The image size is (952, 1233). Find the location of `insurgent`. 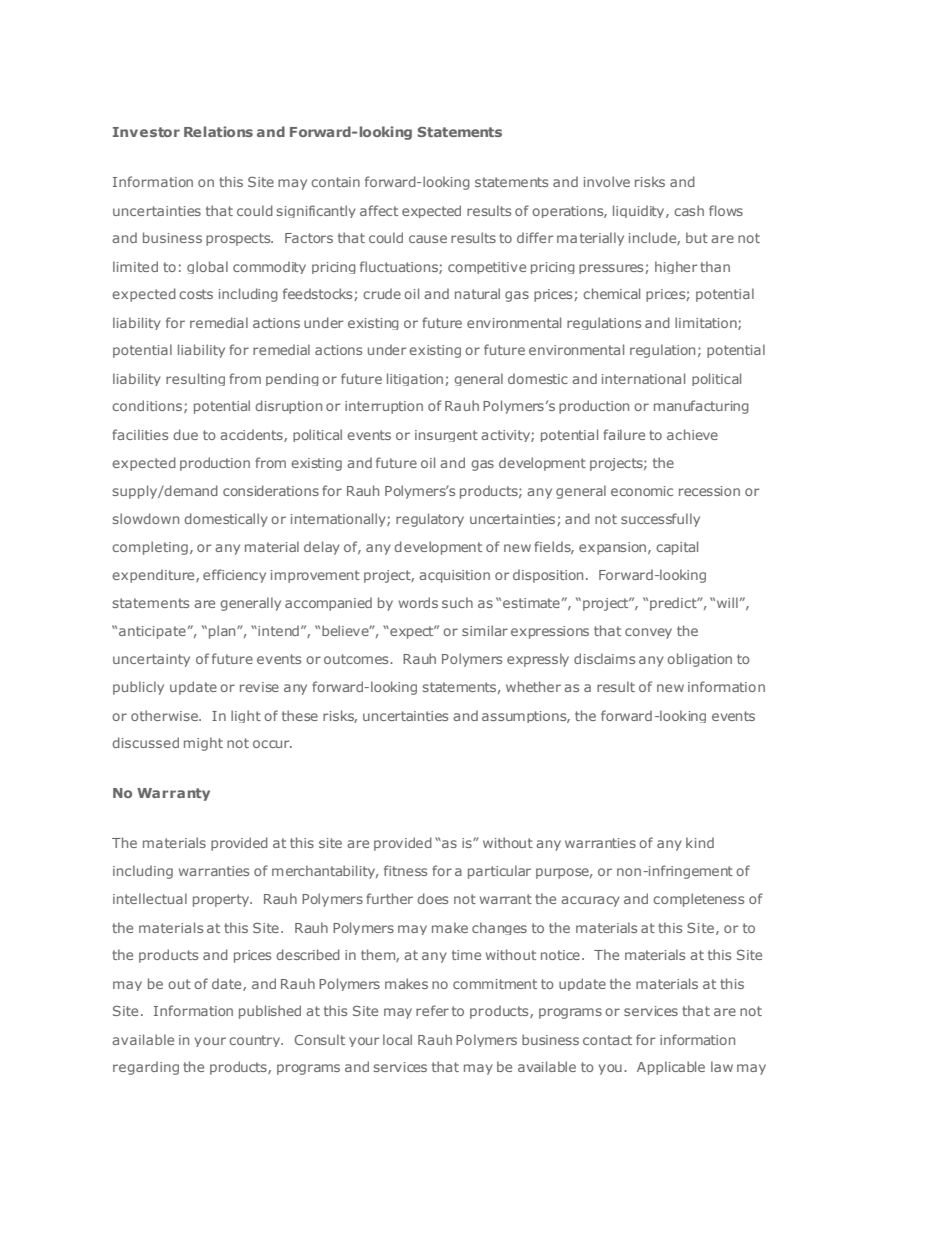

insurgent is located at coordinates (446, 436).
